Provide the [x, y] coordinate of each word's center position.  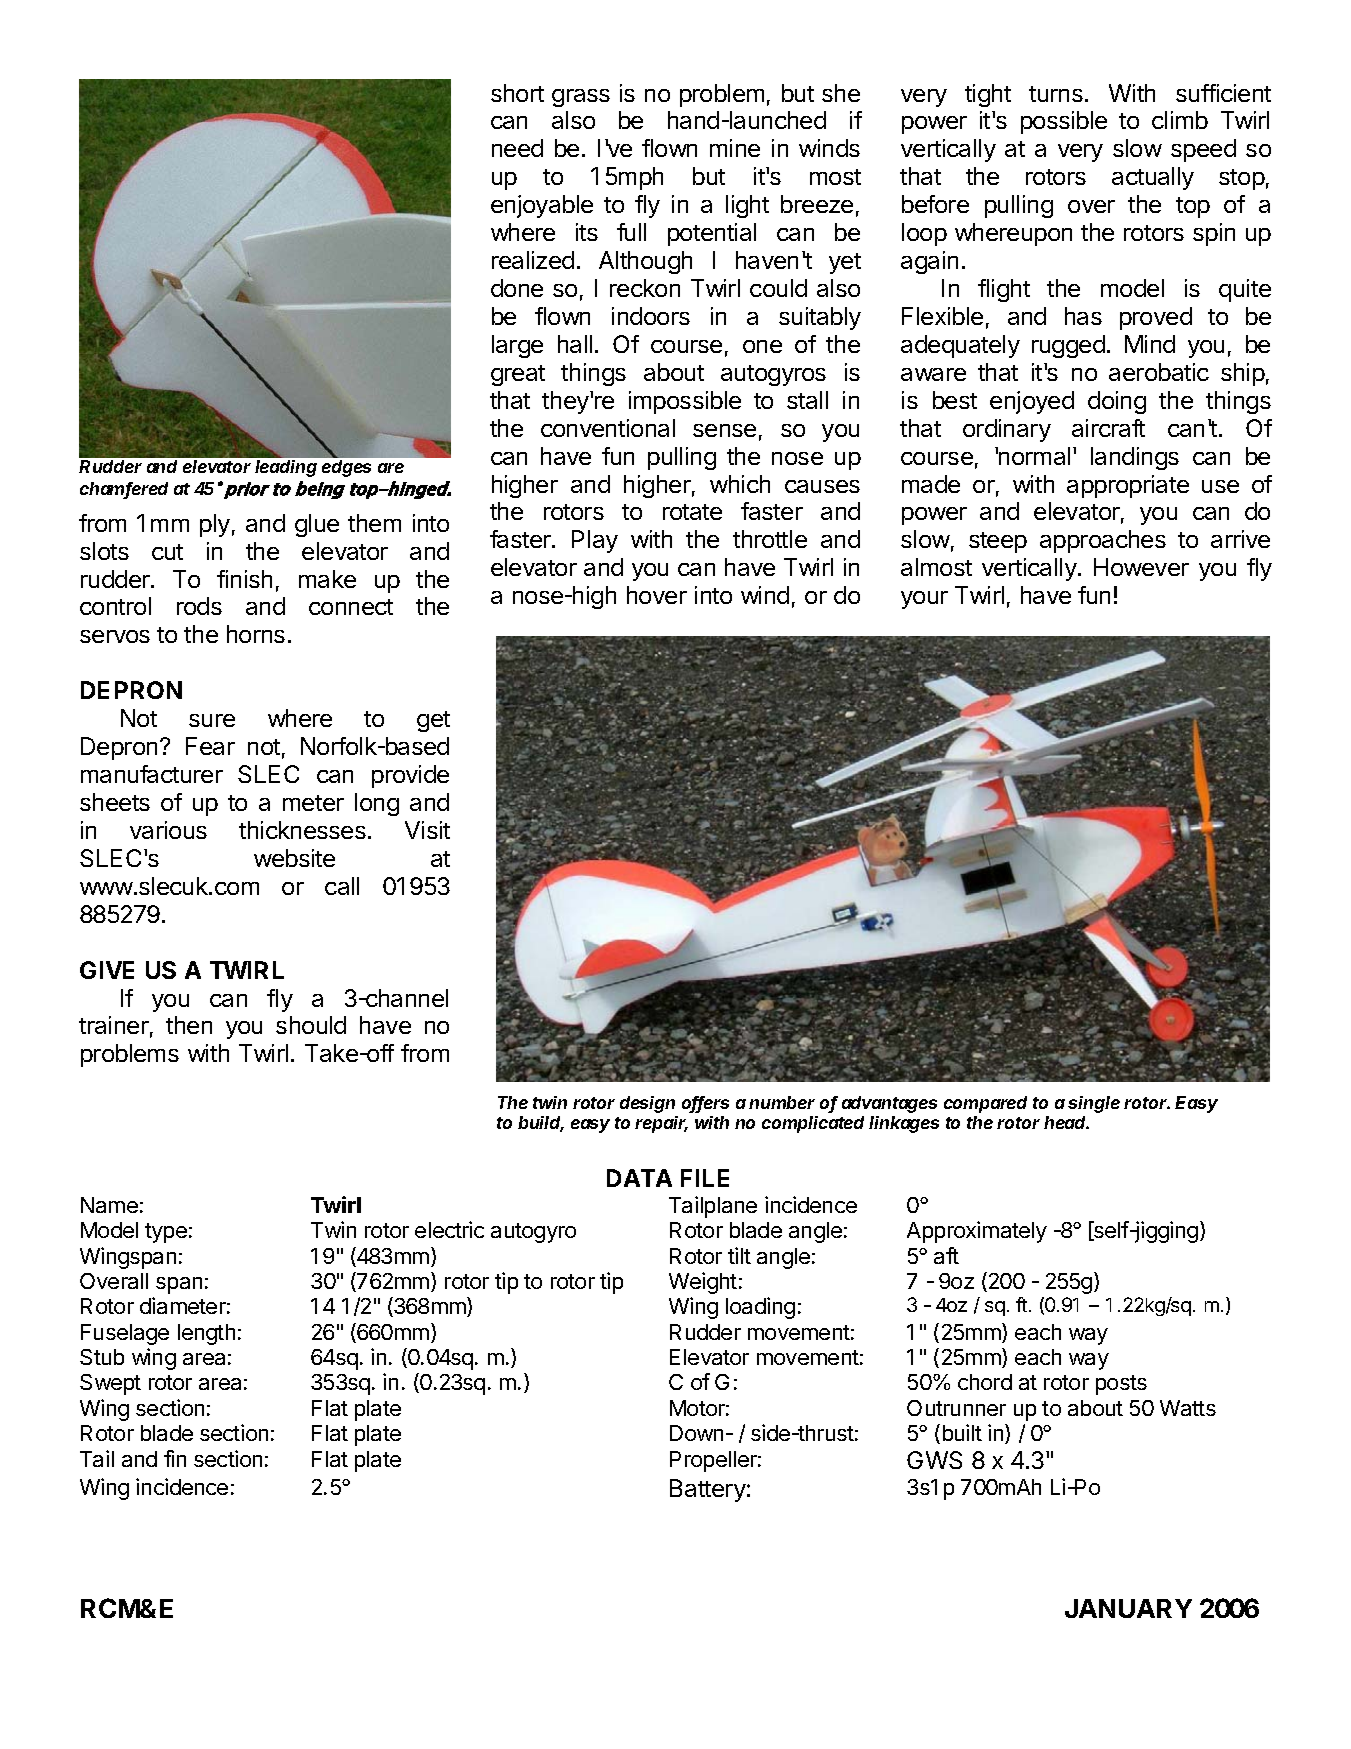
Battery [708, 1490]
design [647, 1104]
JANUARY [1128, 1608]
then [189, 1025]
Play [595, 541]
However [1141, 567]
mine [735, 148]
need [517, 148]
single [1094, 1104]
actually [1153, 178]
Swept [110, 1384]
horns [256, 634]
